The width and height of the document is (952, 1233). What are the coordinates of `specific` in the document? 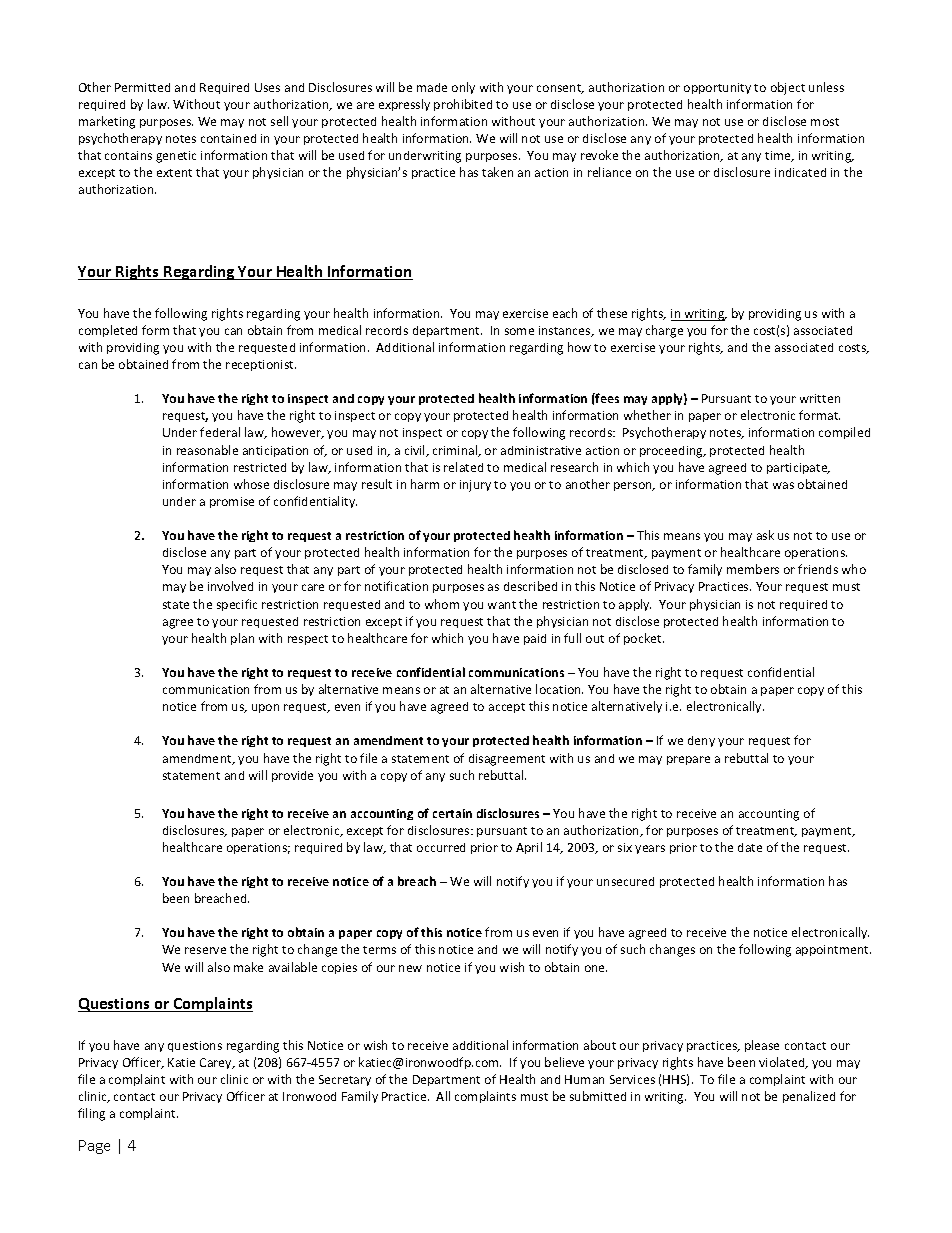 It's located at (237, 605).
